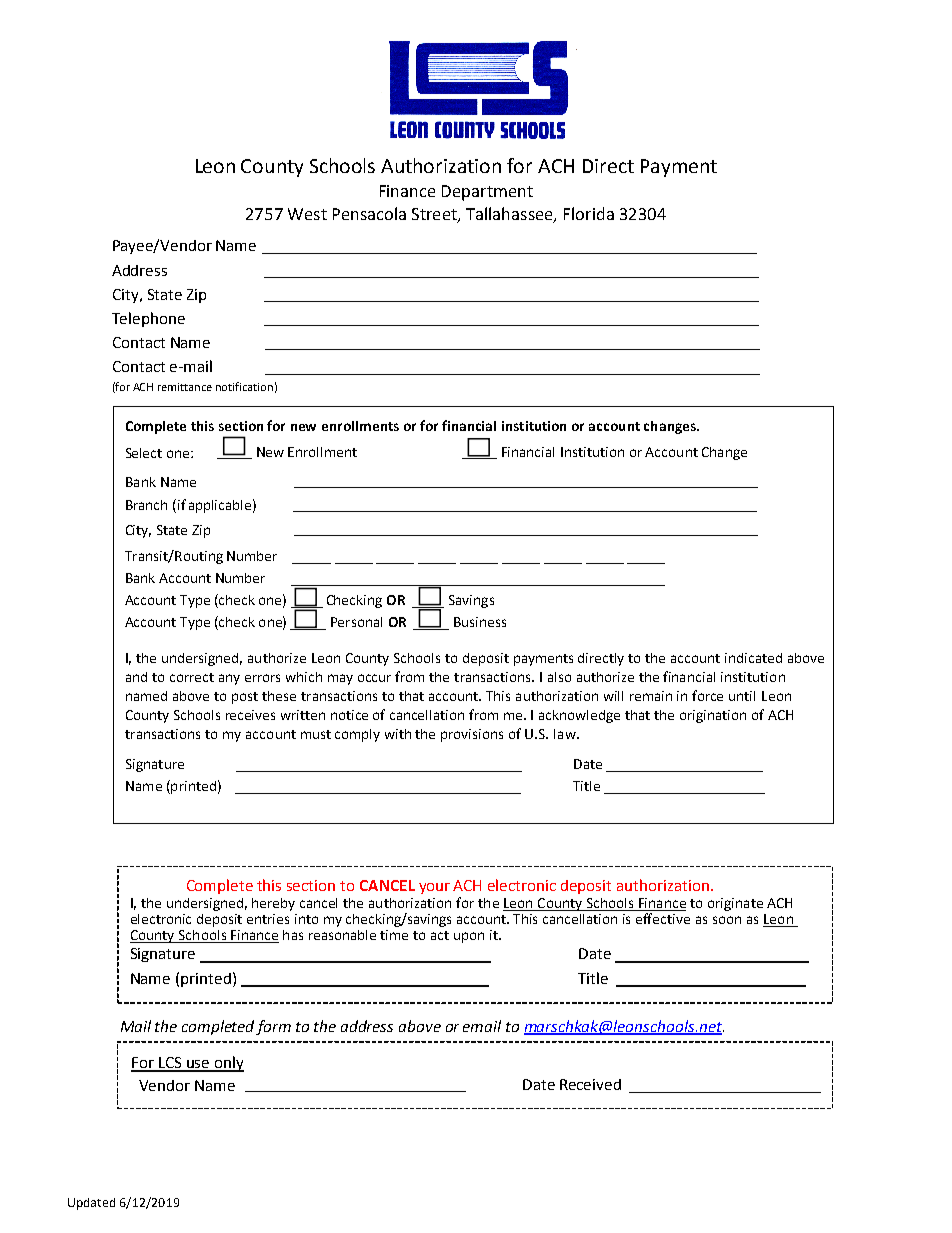 The height and width of the document is (1233, 952). Describe the element at coordinates (192, 677) in the document. I see `correct` at that location.
